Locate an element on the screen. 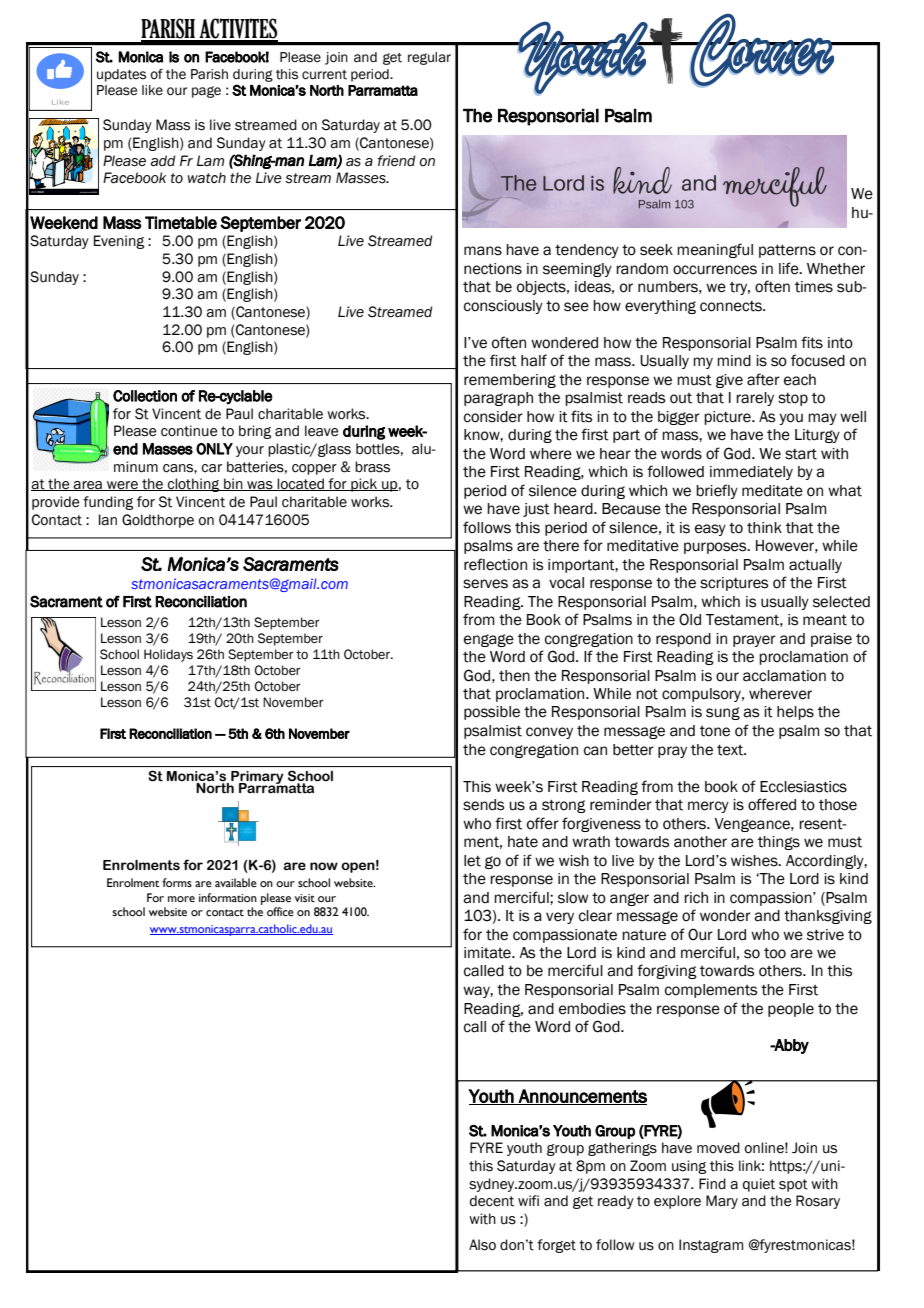 The height and width of the screenshot is (1308, 924). forms is located at coordinates (177, 882).
